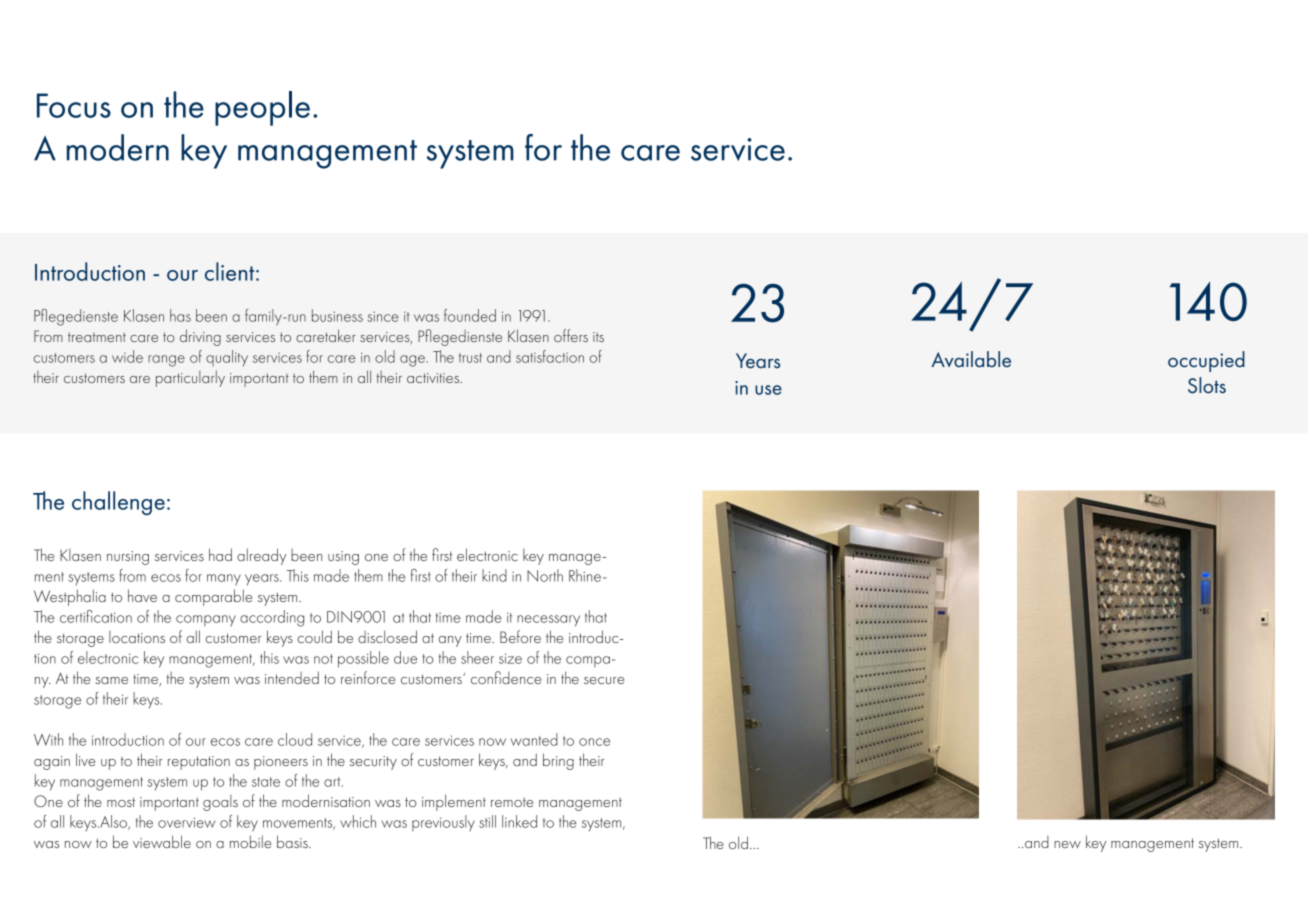 This document has height=924, width=1308. Describe the element at coordinates (118, 503) in the document. I see `challenge` at that location.
